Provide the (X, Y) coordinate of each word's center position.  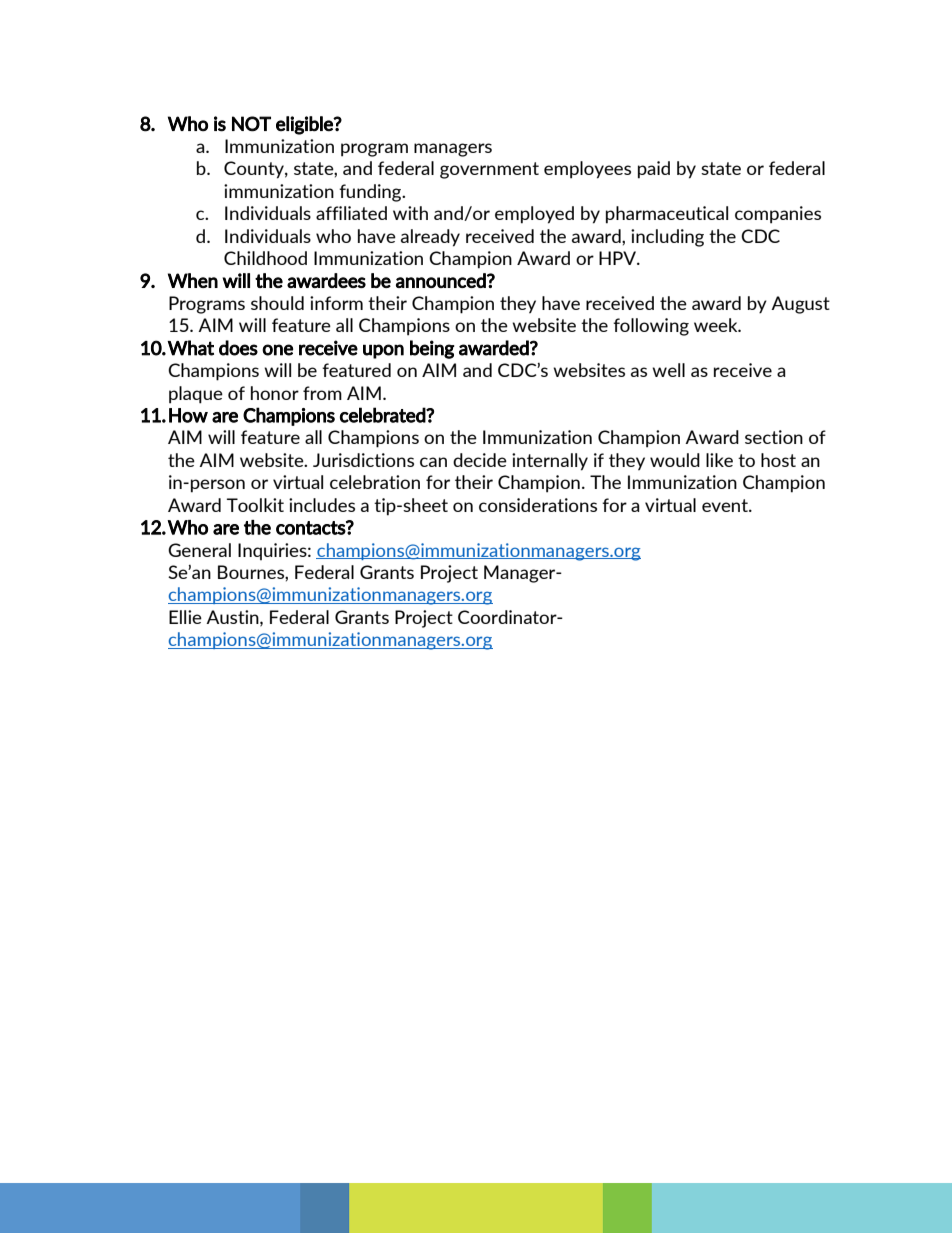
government (489, 170)
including (667, 238)
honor (275, 393)
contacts (311, 528)
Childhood (265, 258)
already (430, 238)
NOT (251, 124)
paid (654, 170)
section (774, 437)
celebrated (383, 415)
